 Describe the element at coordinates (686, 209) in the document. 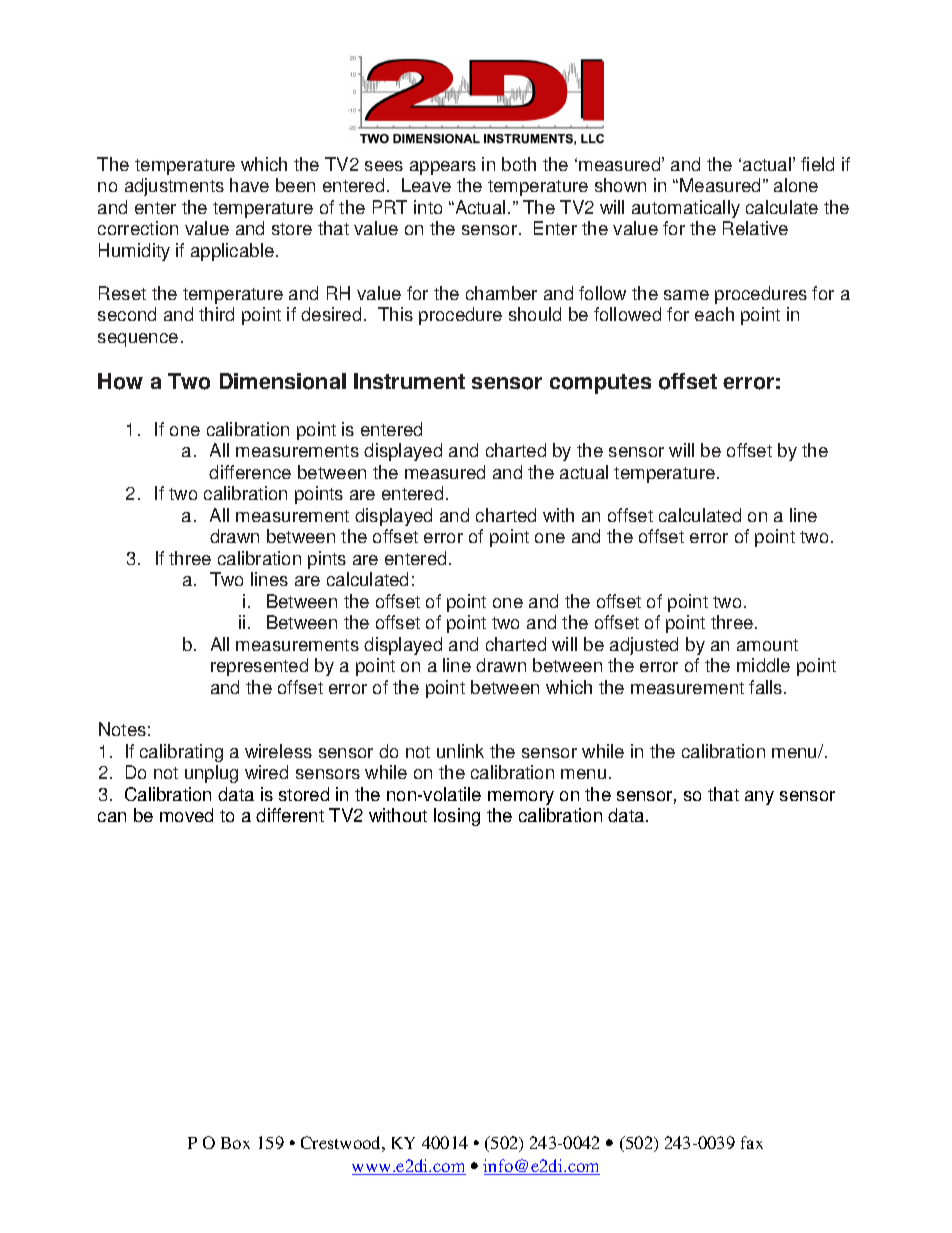

I see `automatically` at that location.
